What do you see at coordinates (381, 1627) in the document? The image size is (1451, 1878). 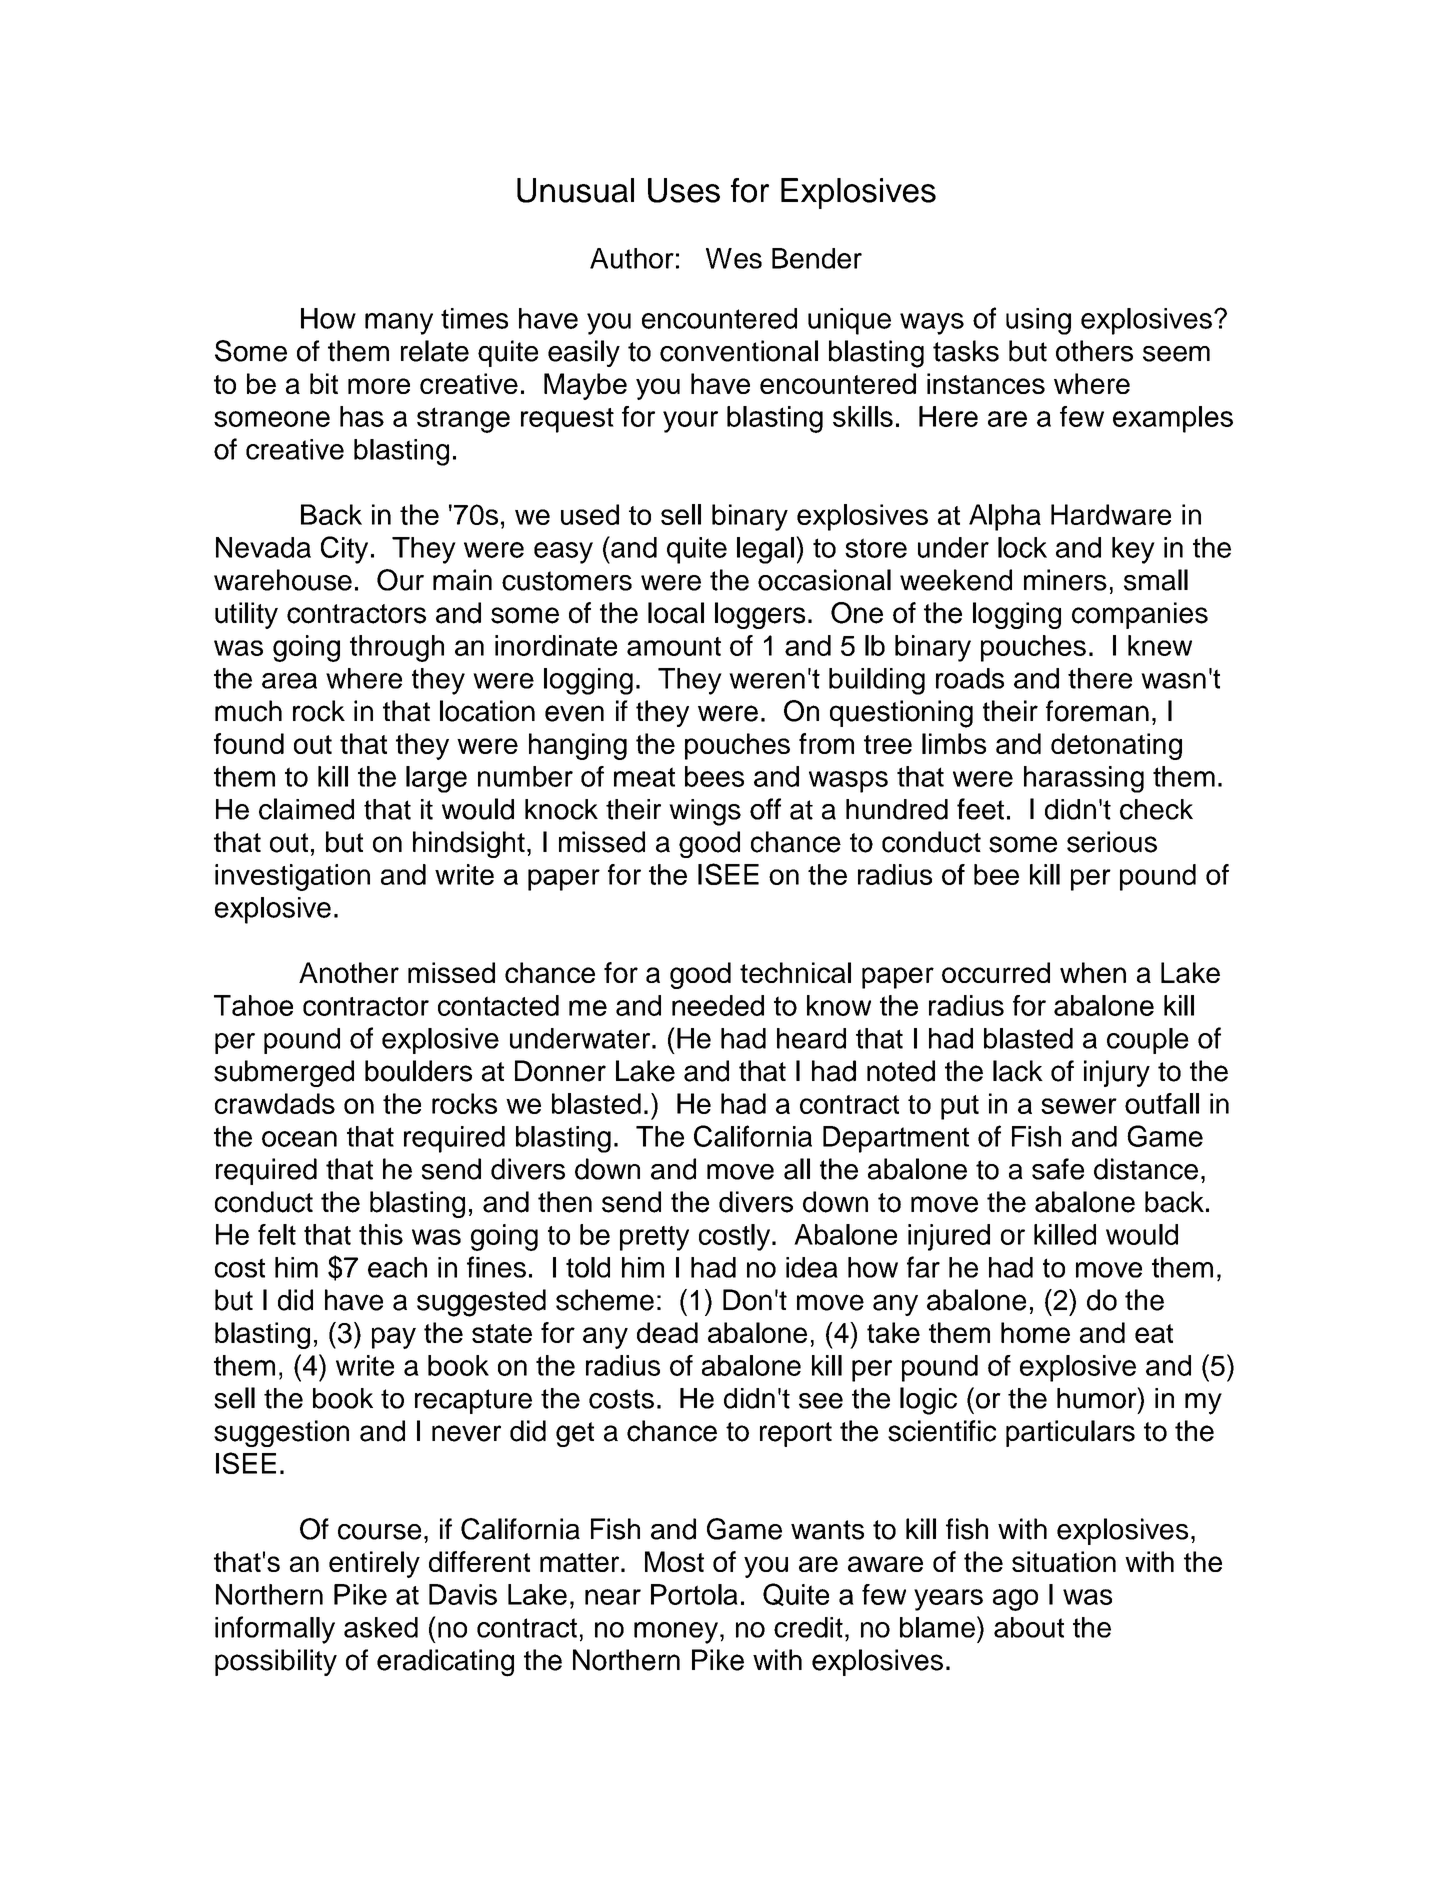 I see `asked` at bounding box center [381, 1627].
